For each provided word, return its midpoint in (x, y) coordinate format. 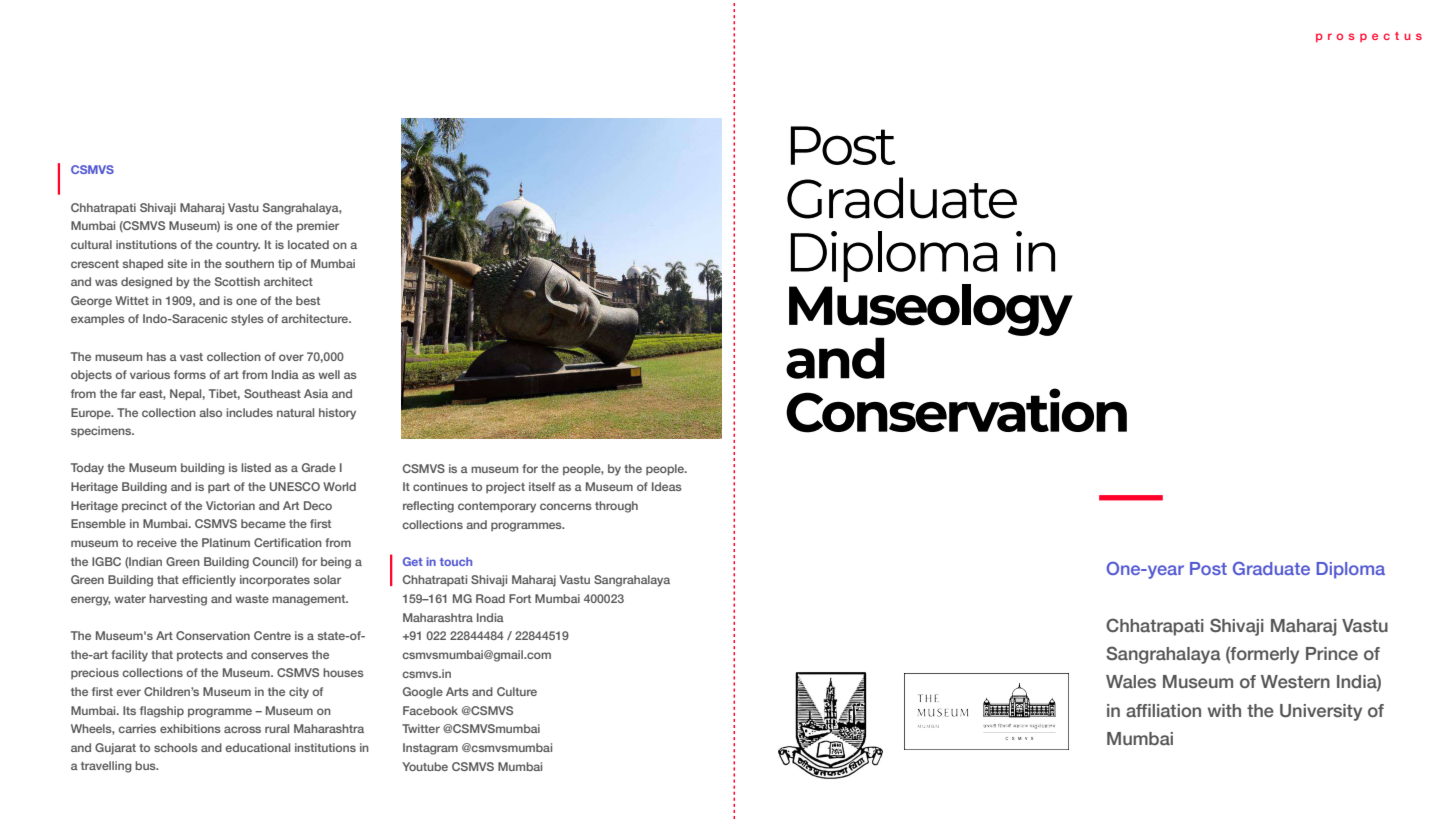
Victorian (230, 505)
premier (318, 226)
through (616, 507)
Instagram (430, 749)
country (238, 246)
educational (257, 747)
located (308, 244)
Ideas (667, 486)
